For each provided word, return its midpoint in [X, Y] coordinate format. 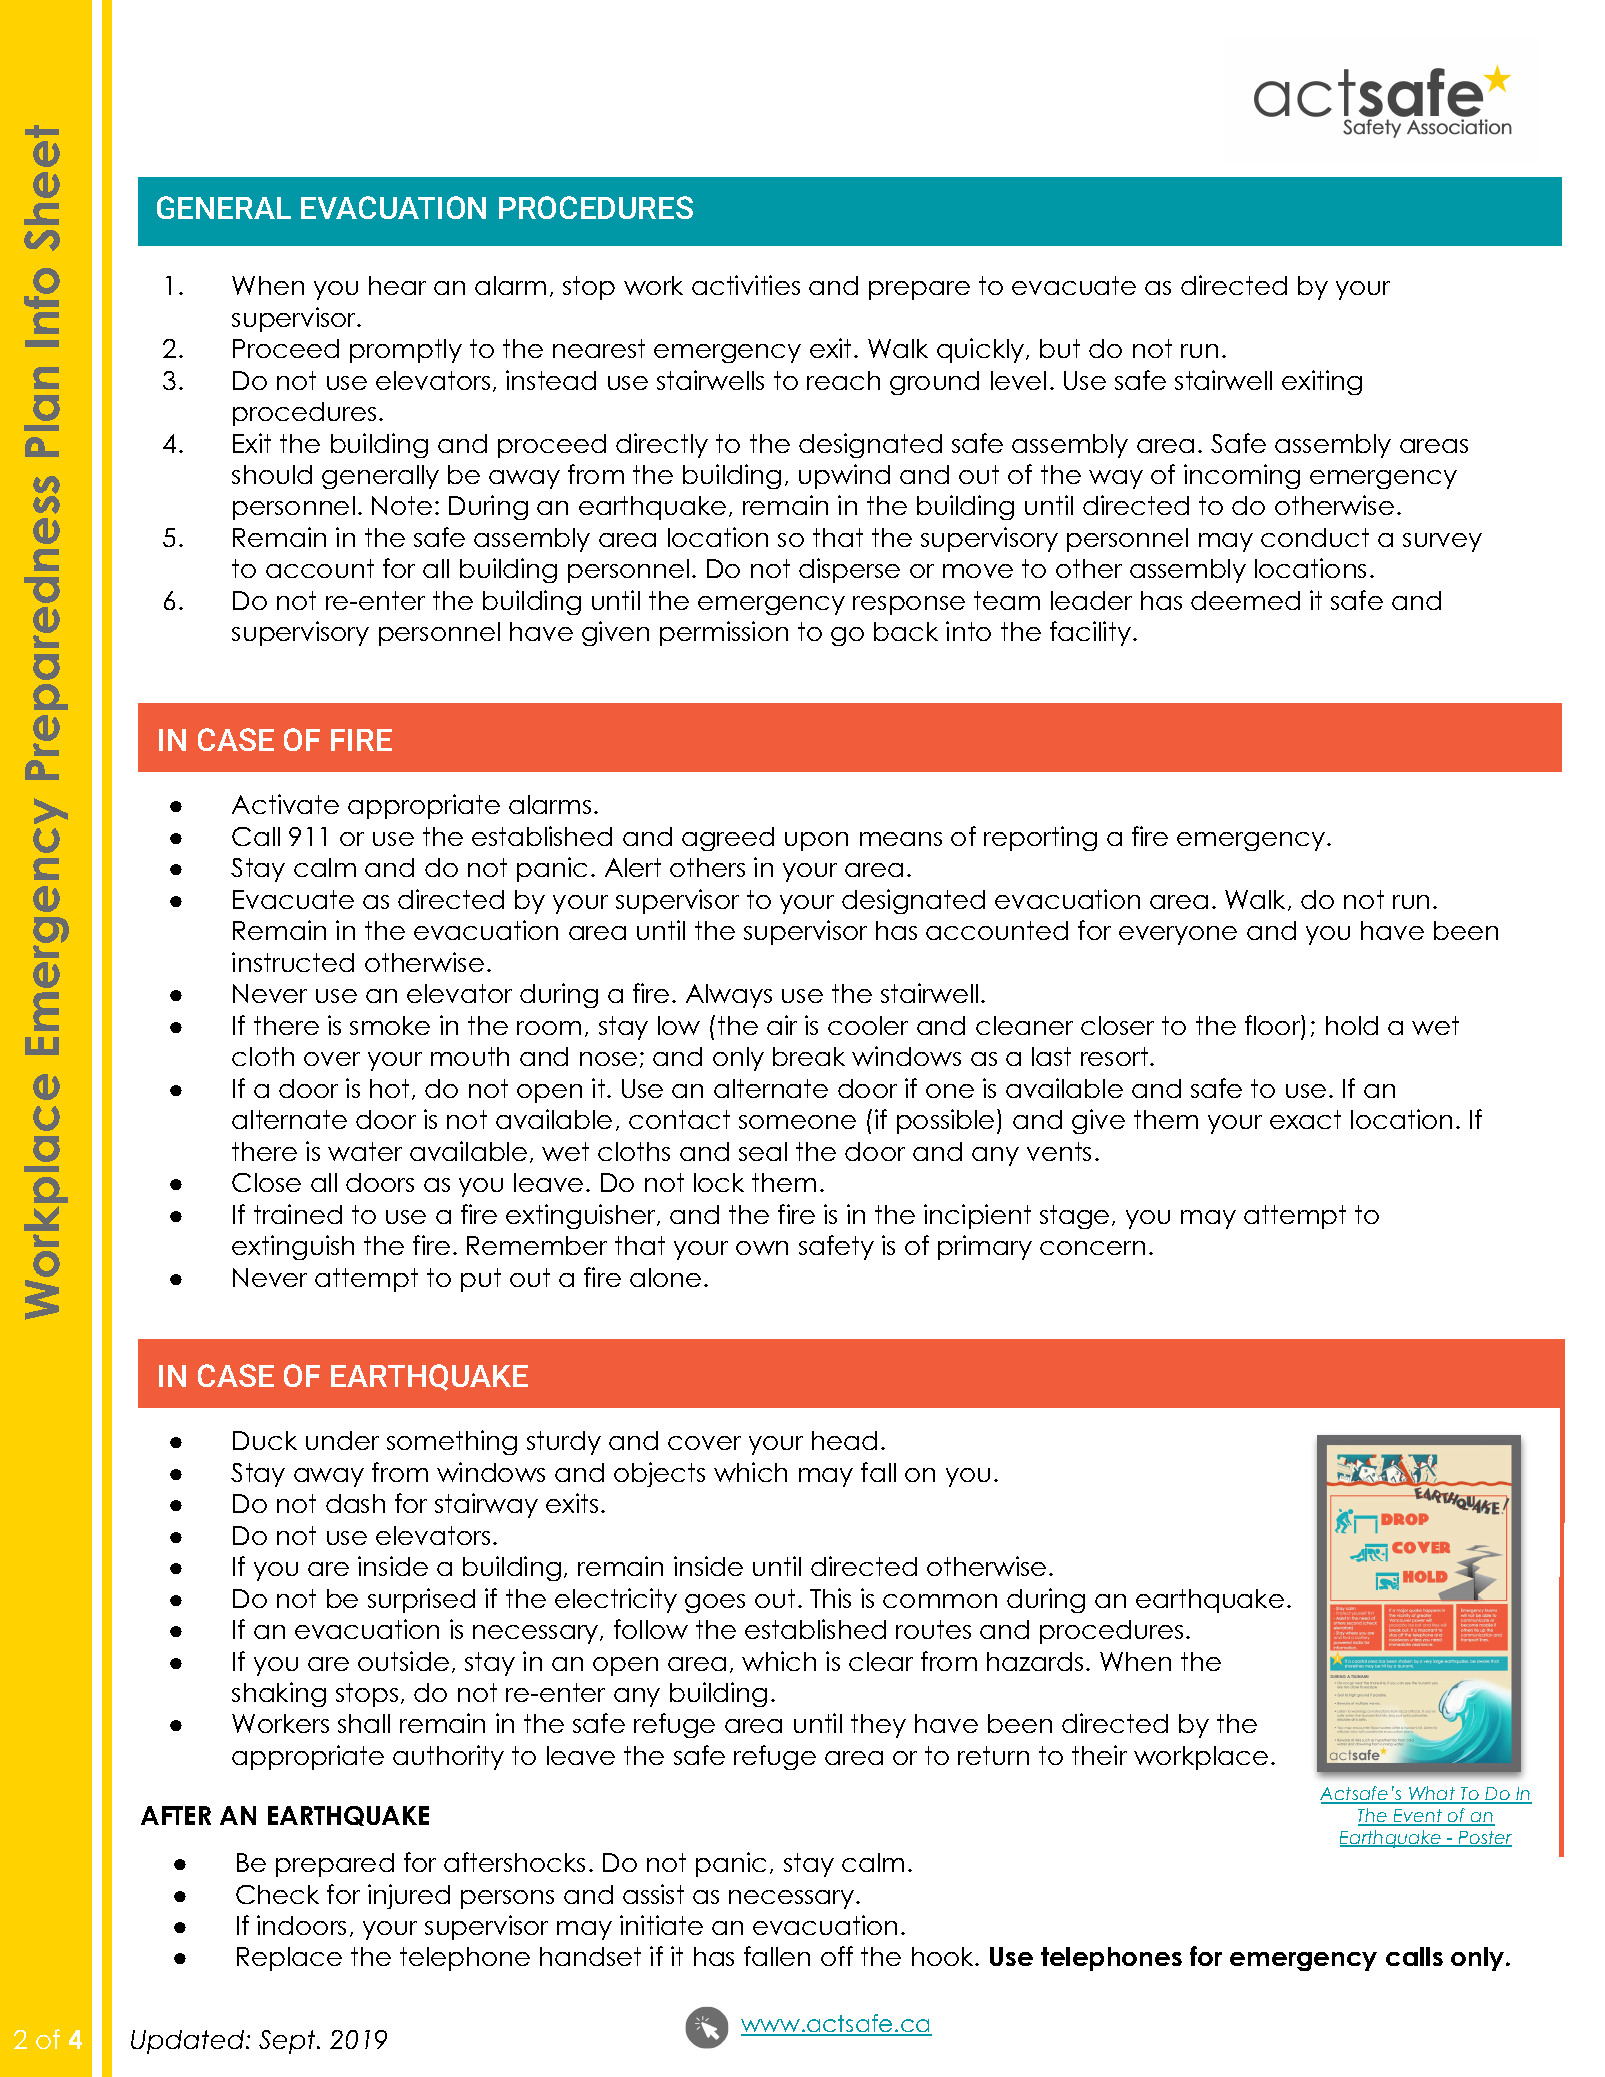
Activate [285, 804]
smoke [390, 1025]
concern [1092, 1248]
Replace [289, 1959]
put [481, 1280]
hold [1352, 1025]
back [906, 631]
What [1432, 1795]
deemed [1245, 600]
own [762, 1248]
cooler [868, 1025]
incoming [1242, 476]
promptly [406, 351]
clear [881, 1661]
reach [843, 380]
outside [403, 1661]
